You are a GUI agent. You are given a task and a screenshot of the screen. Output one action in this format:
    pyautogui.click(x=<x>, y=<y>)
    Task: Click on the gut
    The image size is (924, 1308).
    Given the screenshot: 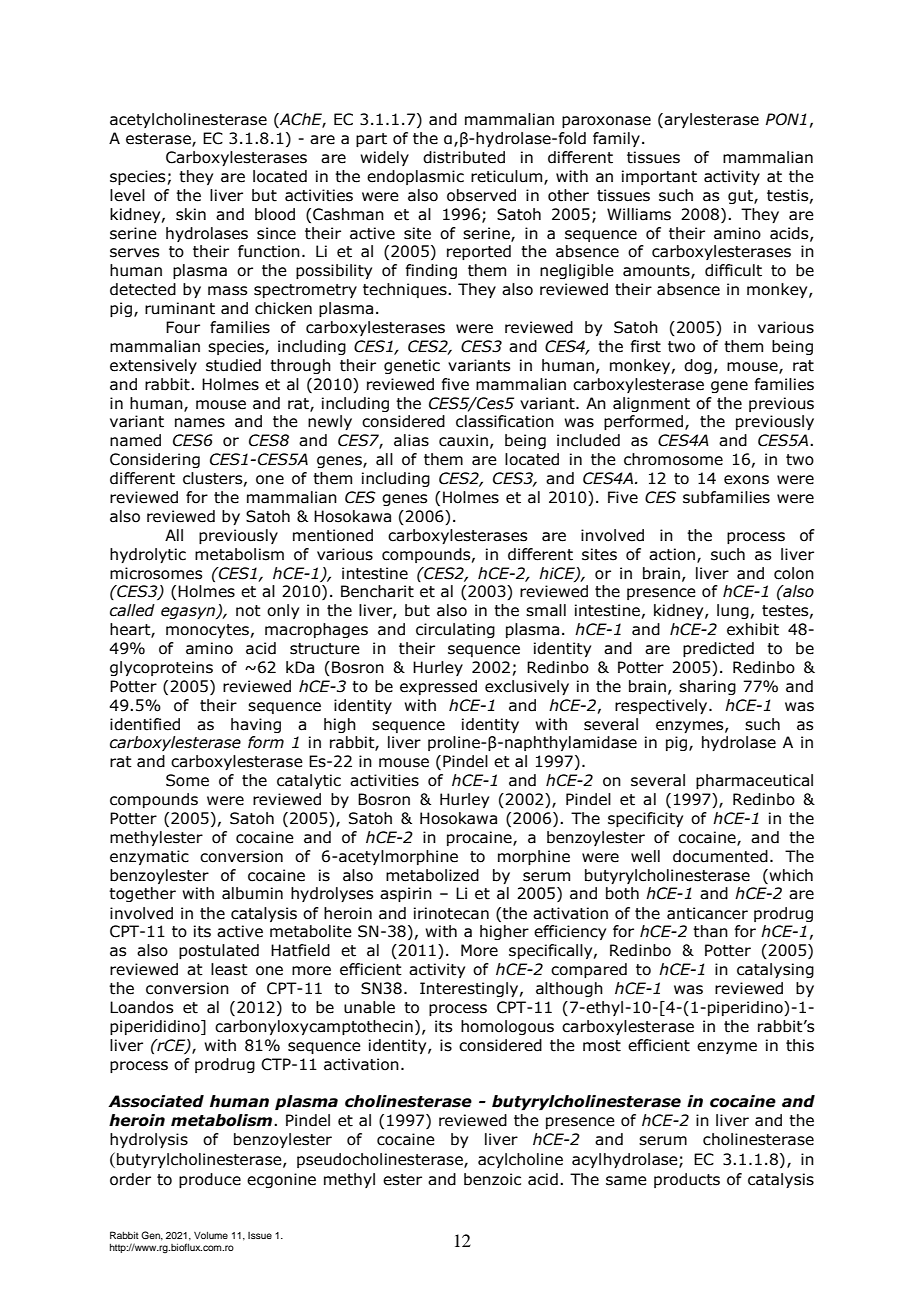 What is the action you would take?
    pyautogui.click(x=741, y=197)
